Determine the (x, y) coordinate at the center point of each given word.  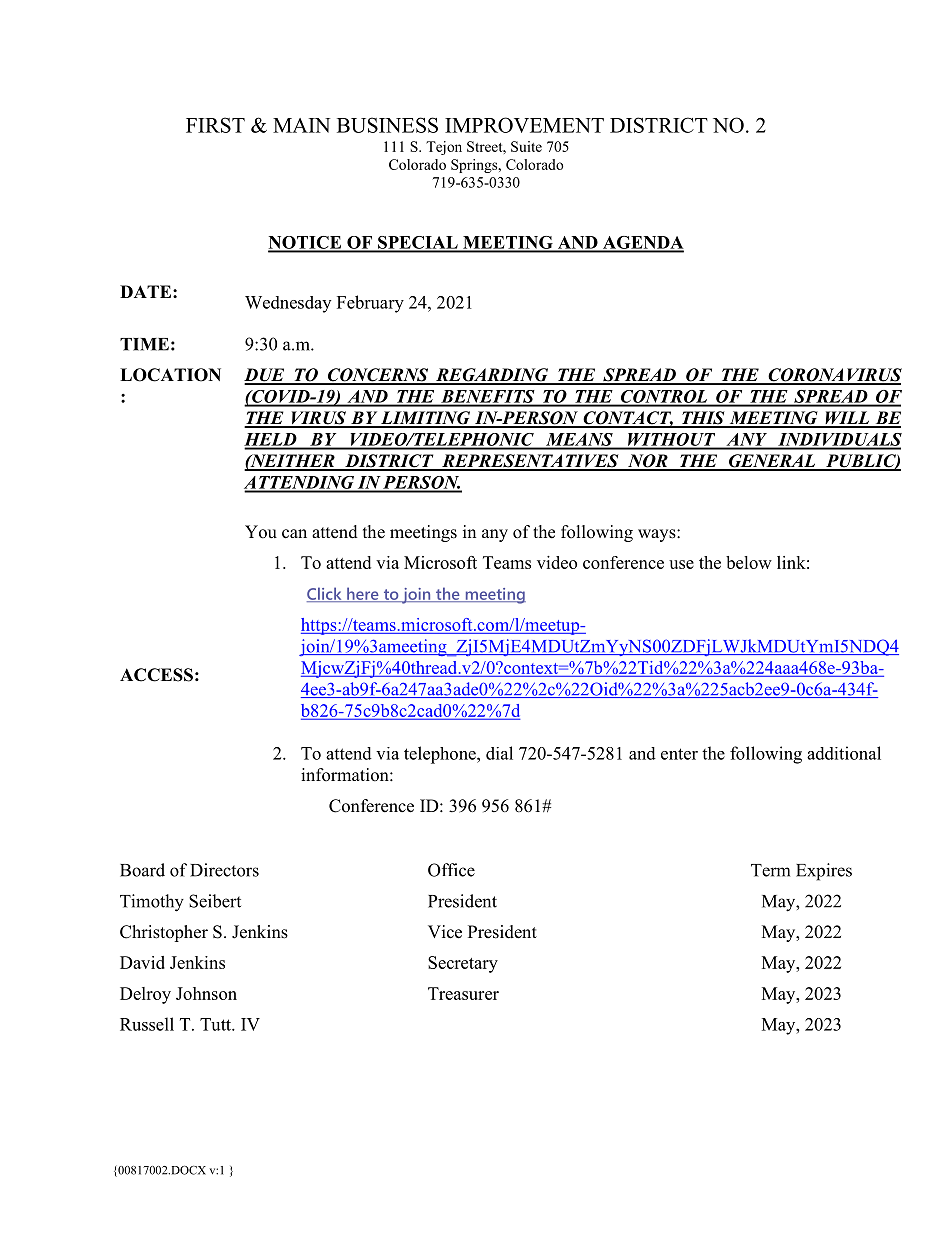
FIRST (215, 125)
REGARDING (491, 376)
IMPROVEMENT (524, 125)
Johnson (206, 993)
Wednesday (288, 304)
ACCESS (156, 675)
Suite (526, 146)
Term (770, 870)
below (749, 562)
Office (451, 870)
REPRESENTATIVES (530, 462)
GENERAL (772, 462)
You (261, 532)
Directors (224, 870)
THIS (703, 419)
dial (499, 753)
